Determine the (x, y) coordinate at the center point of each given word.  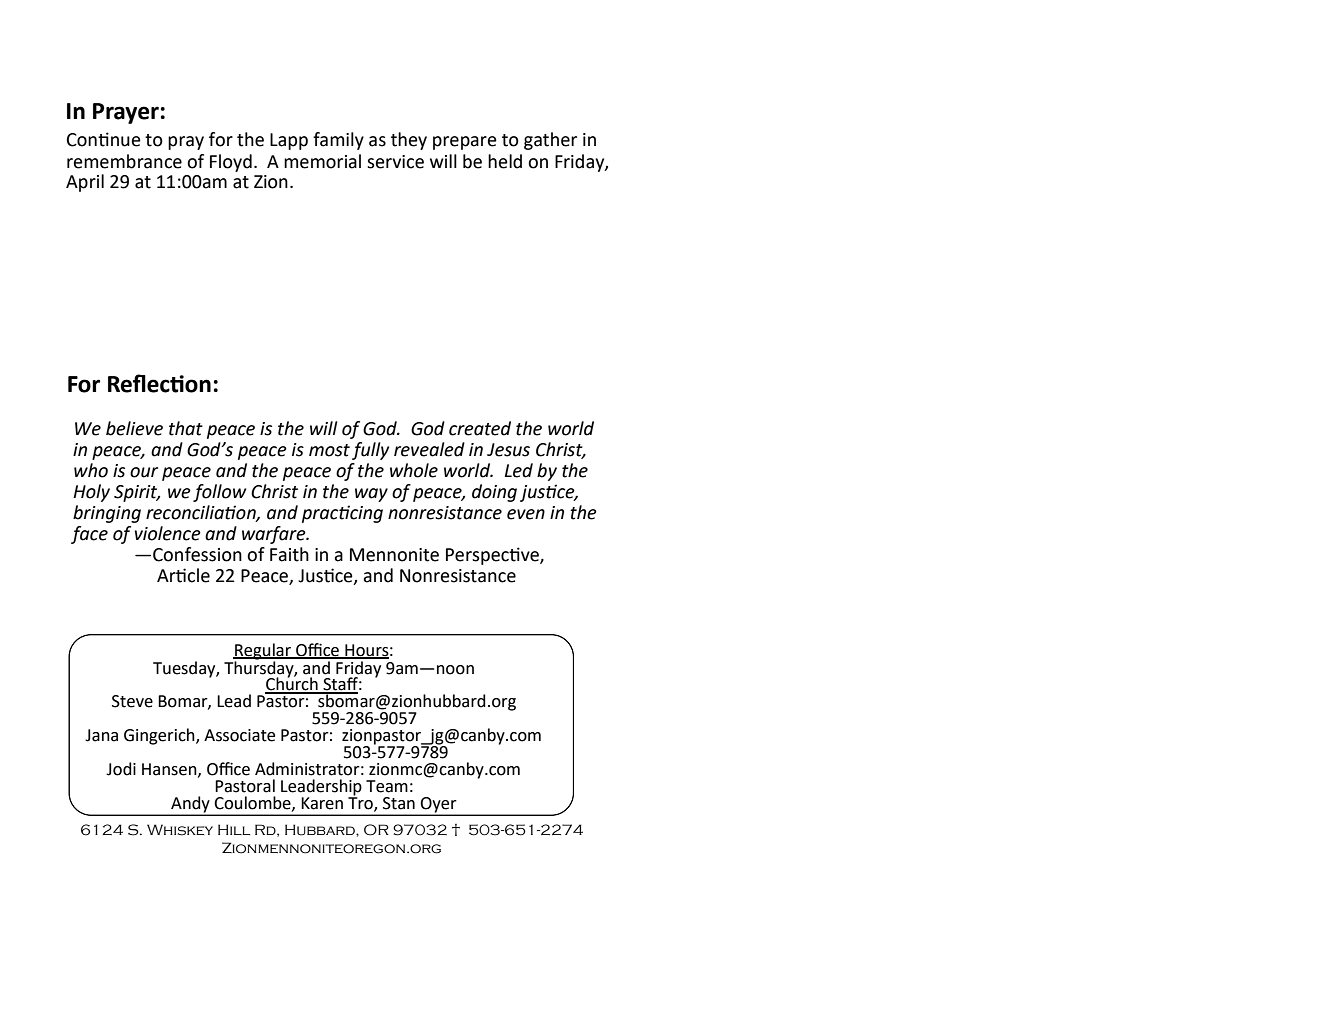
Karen (322, 803)
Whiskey (180, 830)
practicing (342, 514)
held (505, 161)
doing (494, 493)
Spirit (137, 493)
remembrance (124, 161)
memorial (322, 161)
